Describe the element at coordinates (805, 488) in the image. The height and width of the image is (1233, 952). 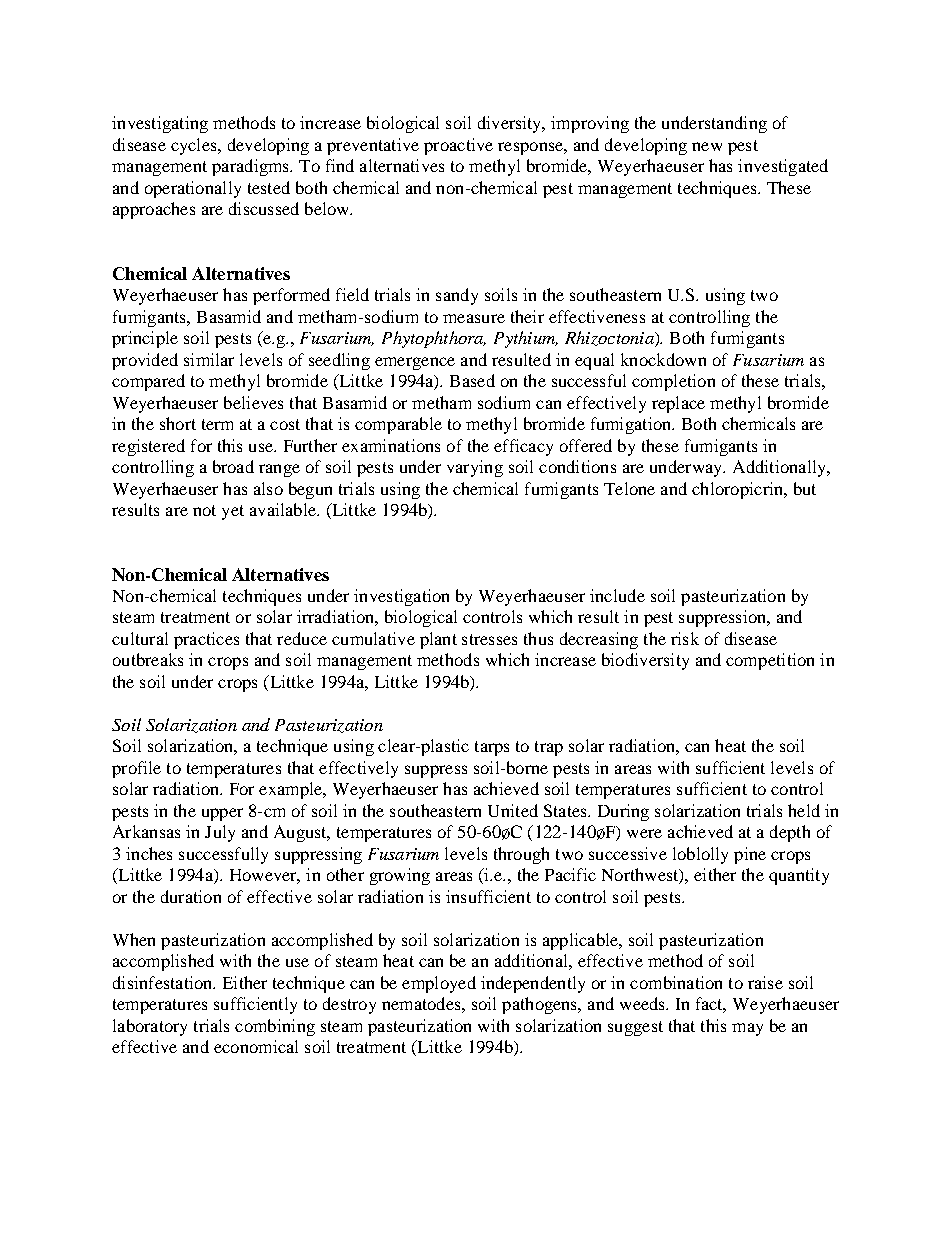
I see `but` at that location.
